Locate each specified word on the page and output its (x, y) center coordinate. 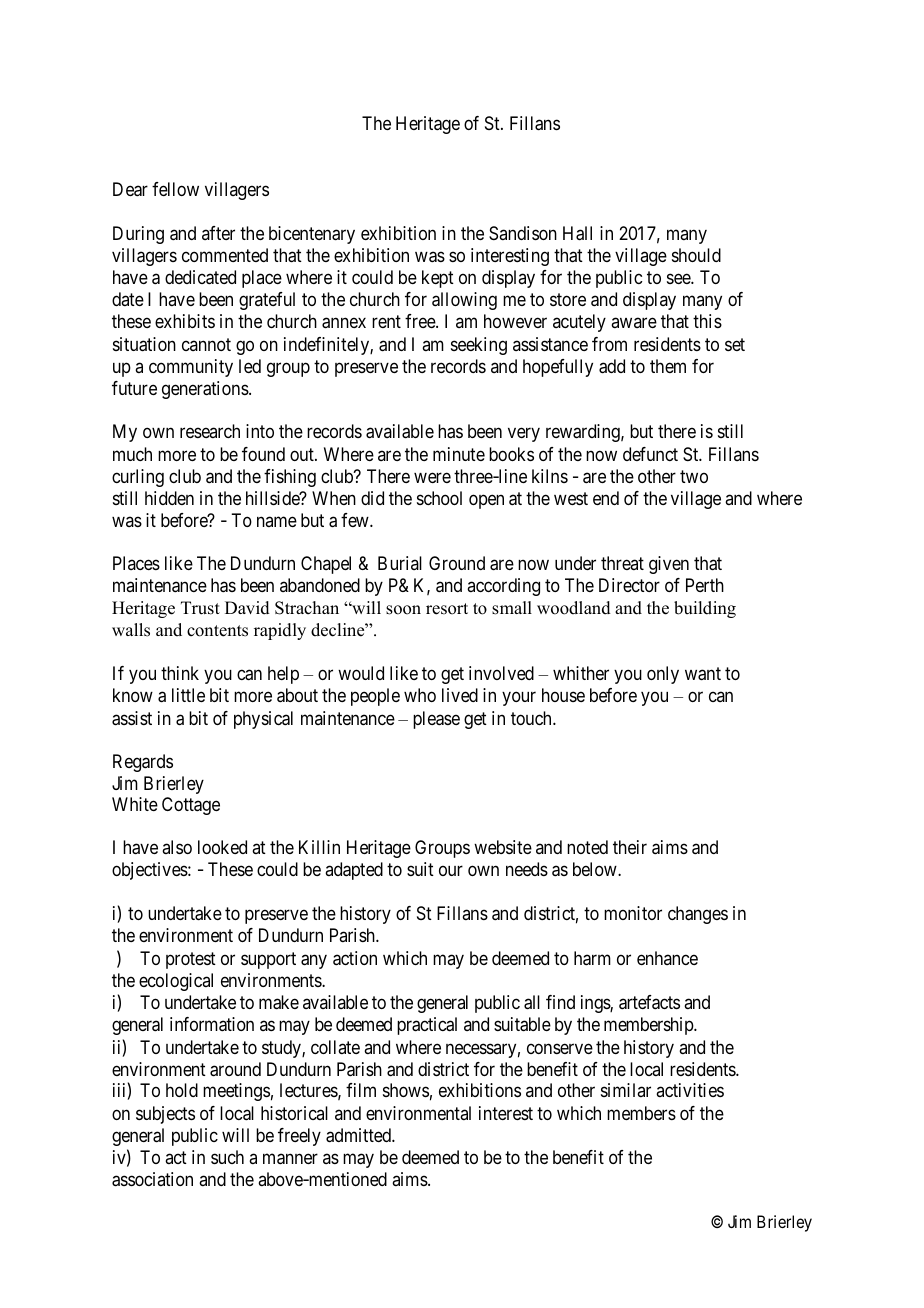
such (227, 1157)
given (669, 565)
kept (438, 279)
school (439, 498)
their (630, 847)
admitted (359, 1135)
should (696, 255)
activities (690, 1090)
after (218, 233)
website (503, 847)
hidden (169, 498)
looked (222, 847)
